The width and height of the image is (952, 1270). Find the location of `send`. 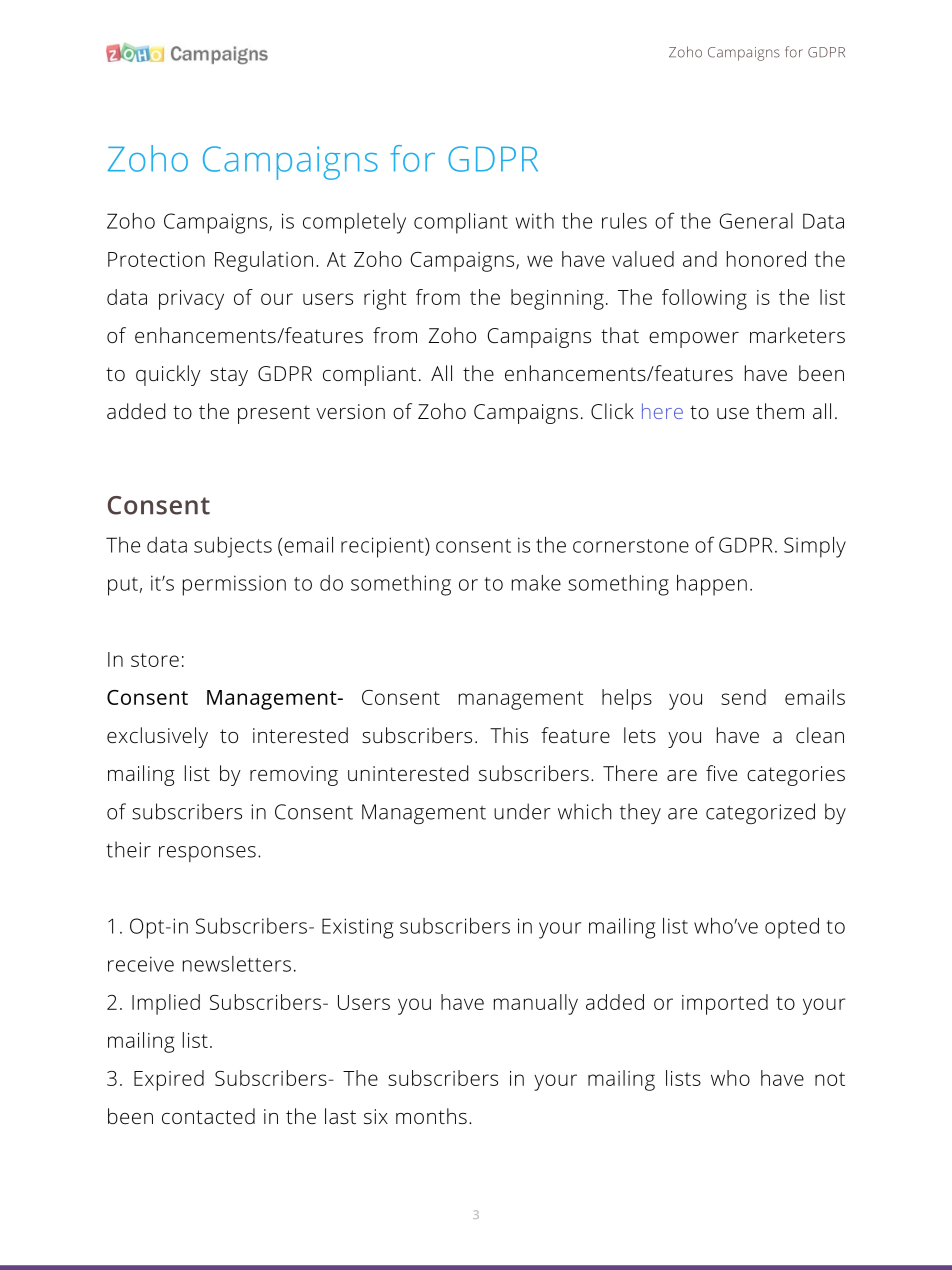

send is located at coordinates (743, 697).
